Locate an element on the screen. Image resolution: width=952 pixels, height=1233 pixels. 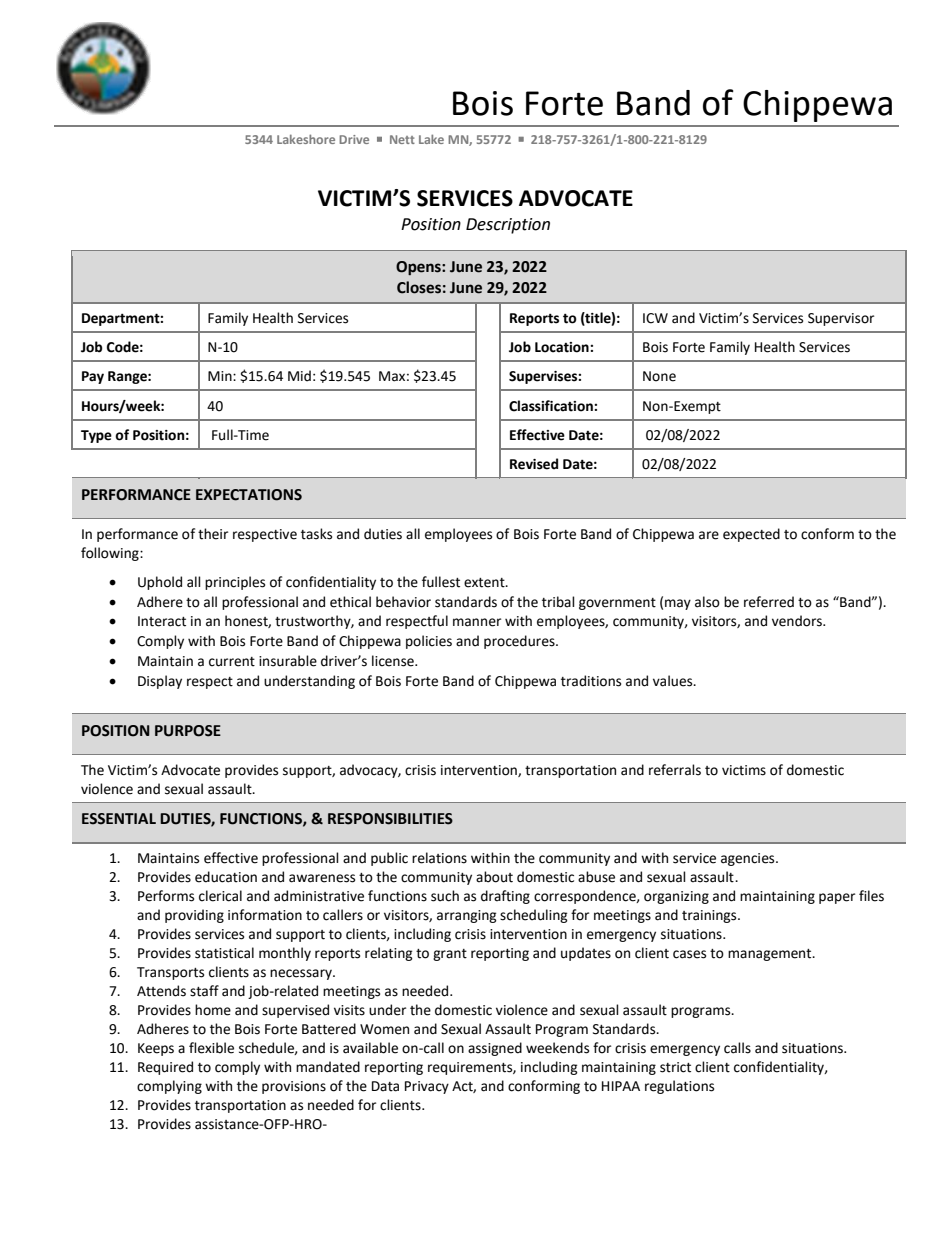
Pay is located at coordinates (93, 377).
